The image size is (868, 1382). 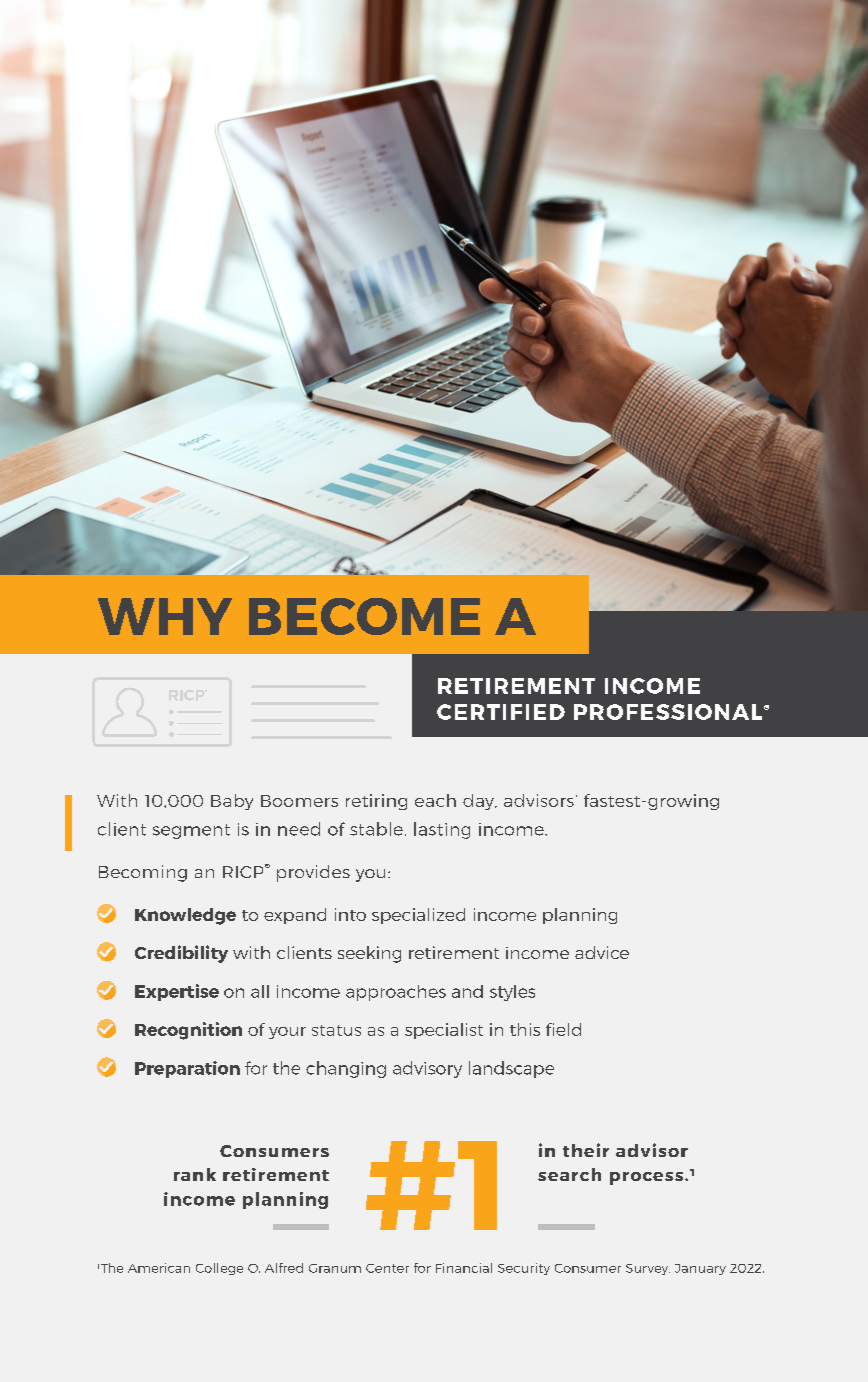 What do you see at coordinates (444, 1031) in the page?
I see `specialist` at bounding box center [444, 1031].
